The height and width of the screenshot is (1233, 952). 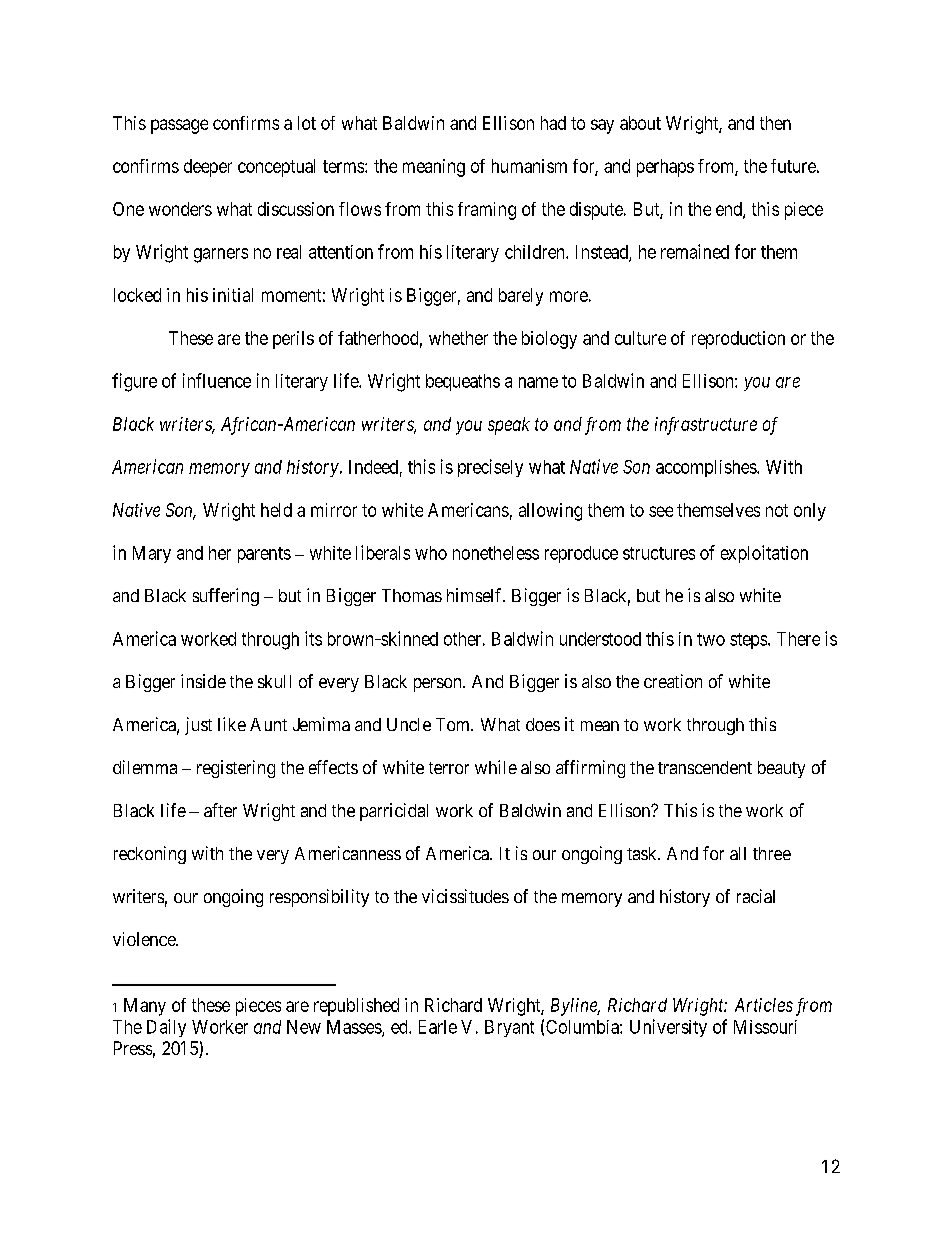 What do you see at coordinates (458, 338) in the screenshot?
I see `whether` at bounding box center [458, 338].
